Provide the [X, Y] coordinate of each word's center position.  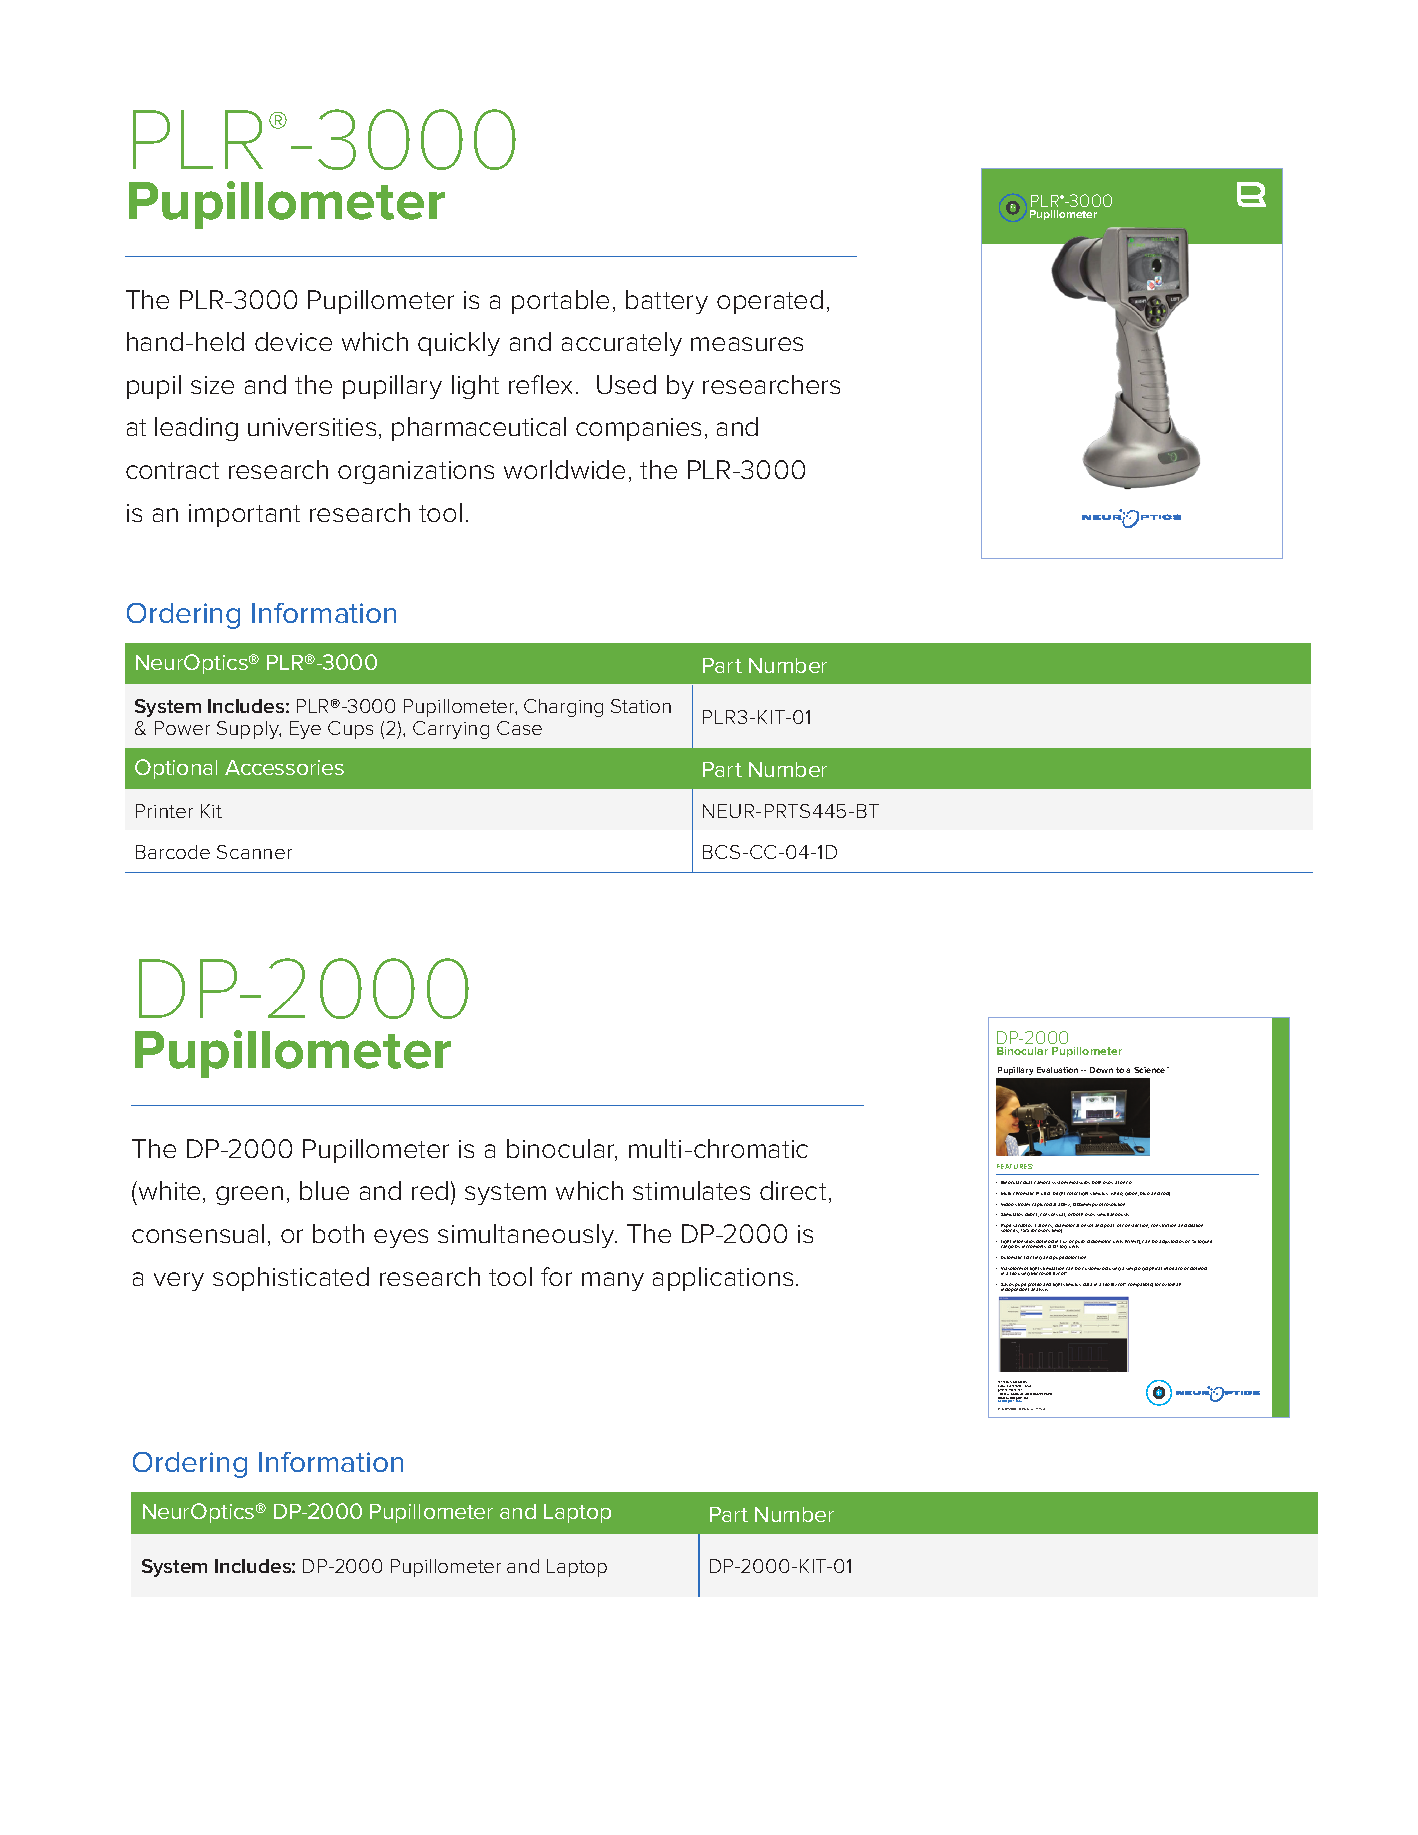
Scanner [254, 852]
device [293, 341]
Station [641, 706]
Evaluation [1057, 1070]
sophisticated [291, 1279]
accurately [622, 344]
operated [770, 302]
